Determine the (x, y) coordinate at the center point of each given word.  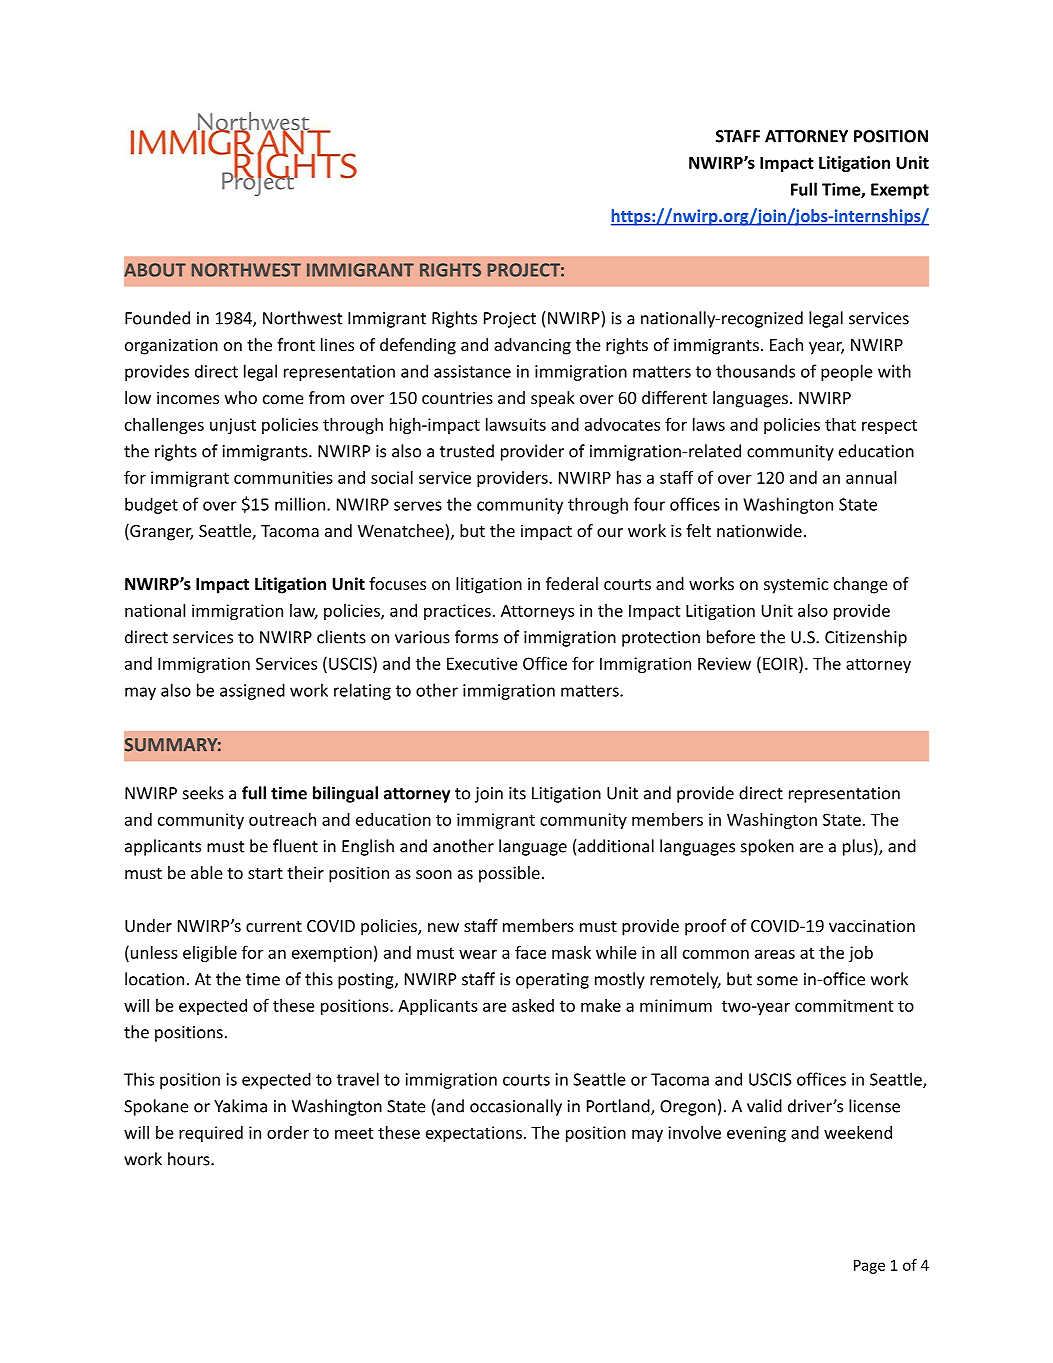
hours (190, 1159)
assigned (252, 691)
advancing (532, 346)
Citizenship (866, 638)
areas (775, 954)
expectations (474, 1134)
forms (476, 637)
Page (869, 1267)
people (847, 372)
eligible (210, 954)
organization (171, 346)
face (530, 952)
